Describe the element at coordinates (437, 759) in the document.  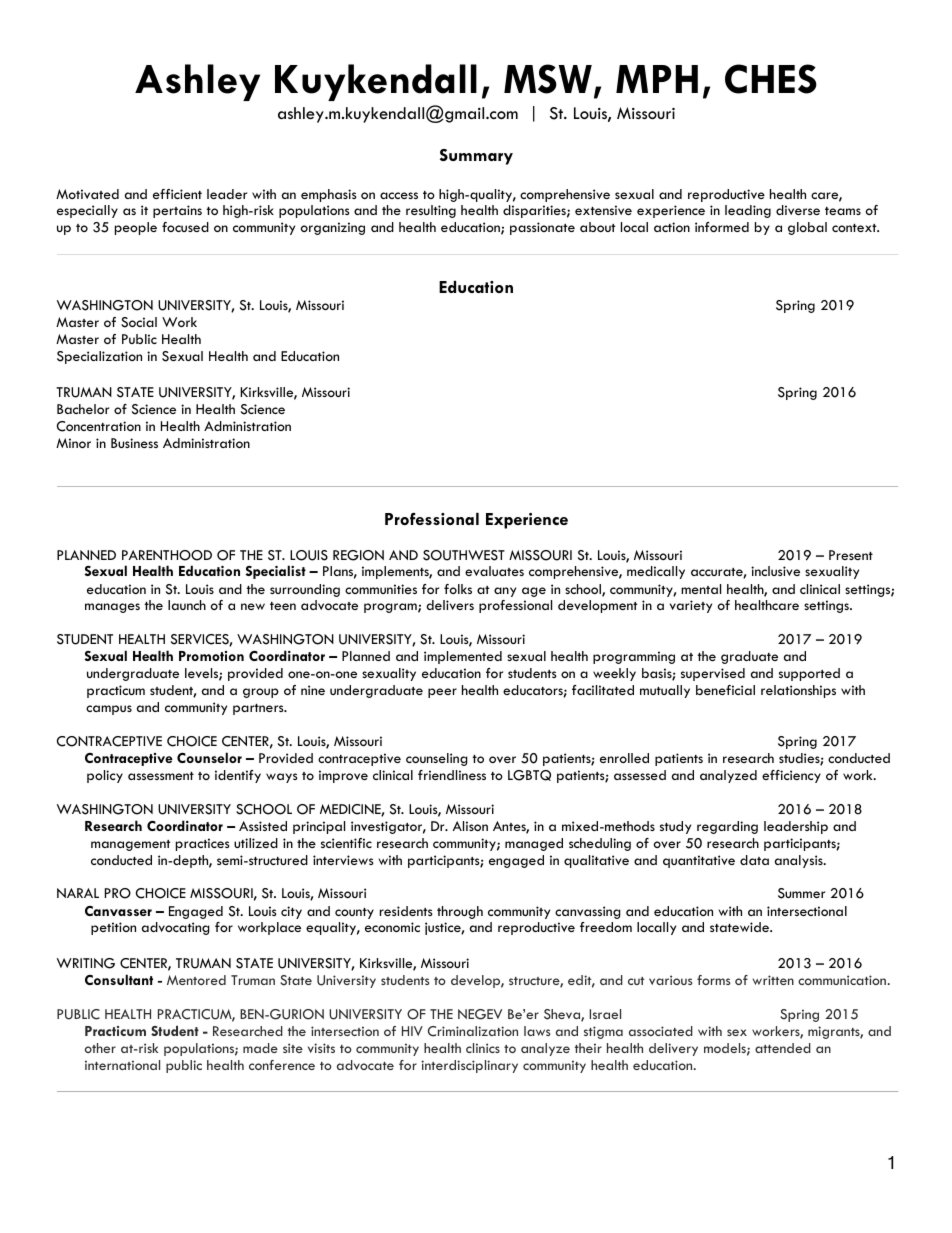
I see `counseling` at that location.
